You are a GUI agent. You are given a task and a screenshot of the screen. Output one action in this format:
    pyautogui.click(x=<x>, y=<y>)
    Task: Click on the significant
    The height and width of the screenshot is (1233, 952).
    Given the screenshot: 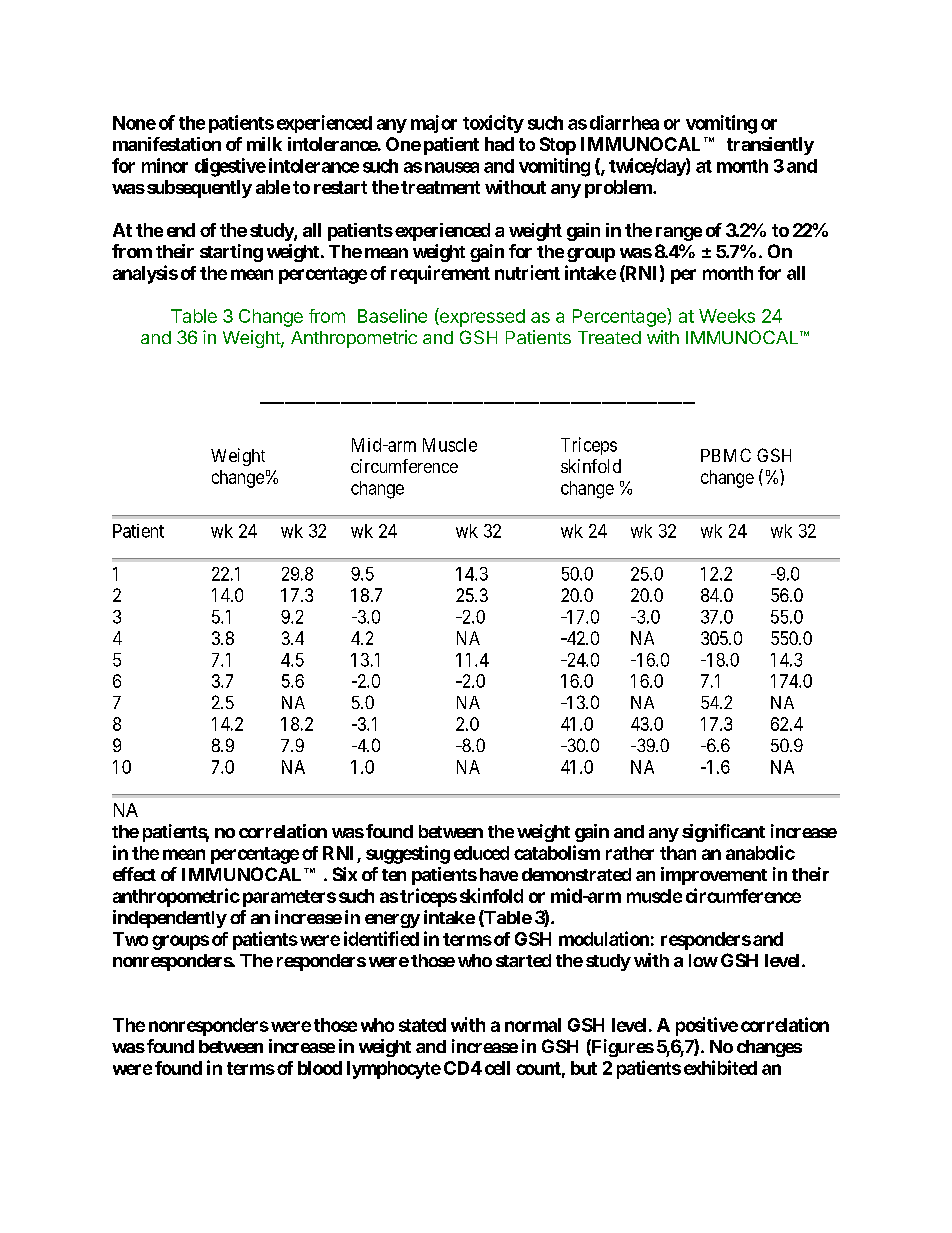 What is the action you would take?
    pyautogui.click(x=723, y=833)
